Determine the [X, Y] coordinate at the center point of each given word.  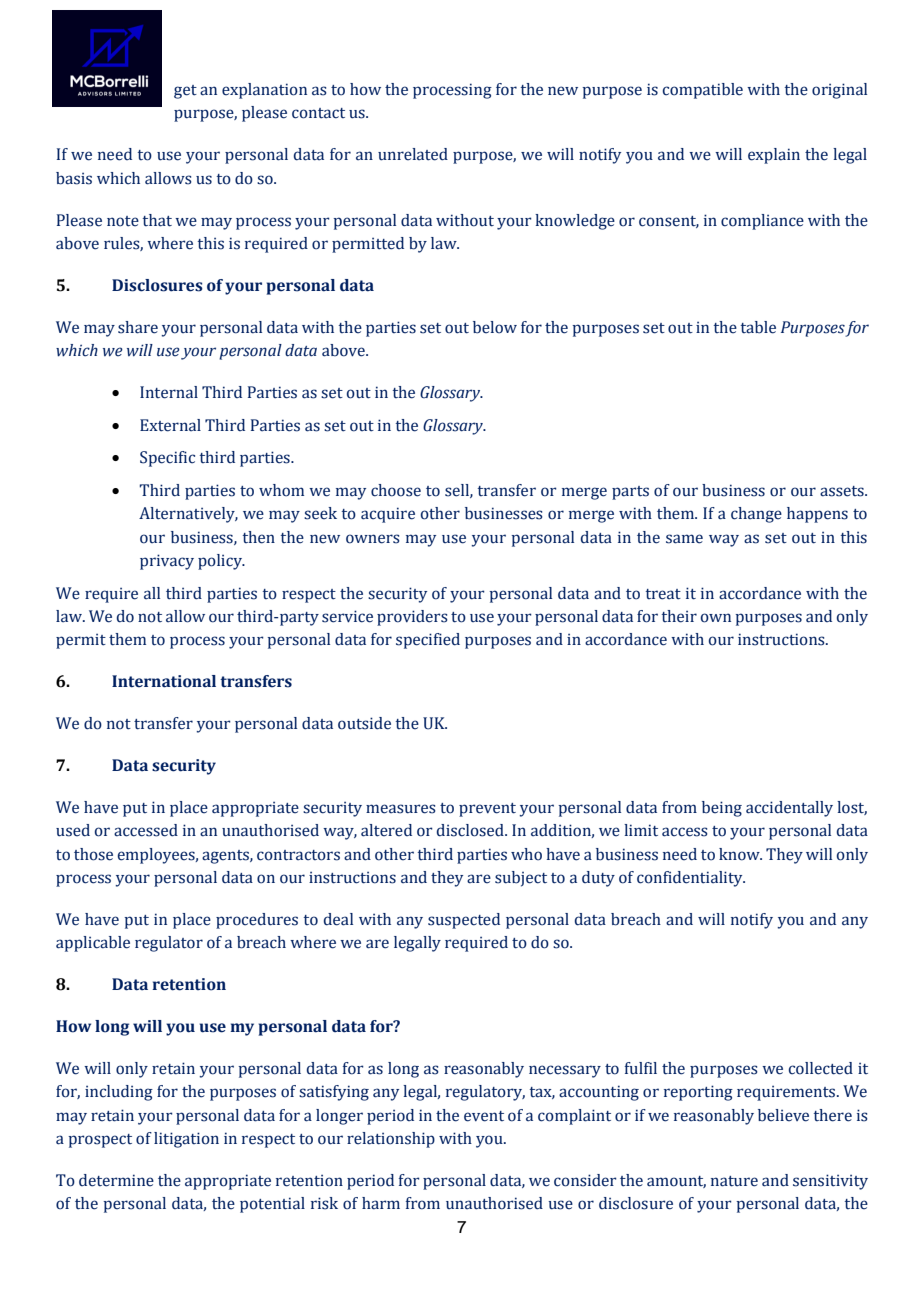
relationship [391, 1140]
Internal [169, 392]
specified [428, 641]
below [495, 327]
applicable [93, 944]
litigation [186, 1140]
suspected [464, 921]
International [164, 681]
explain [774, 156]
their [679, 616]
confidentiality [691, 879]
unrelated [413, 154]
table [758, 327]
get [185, 92]
